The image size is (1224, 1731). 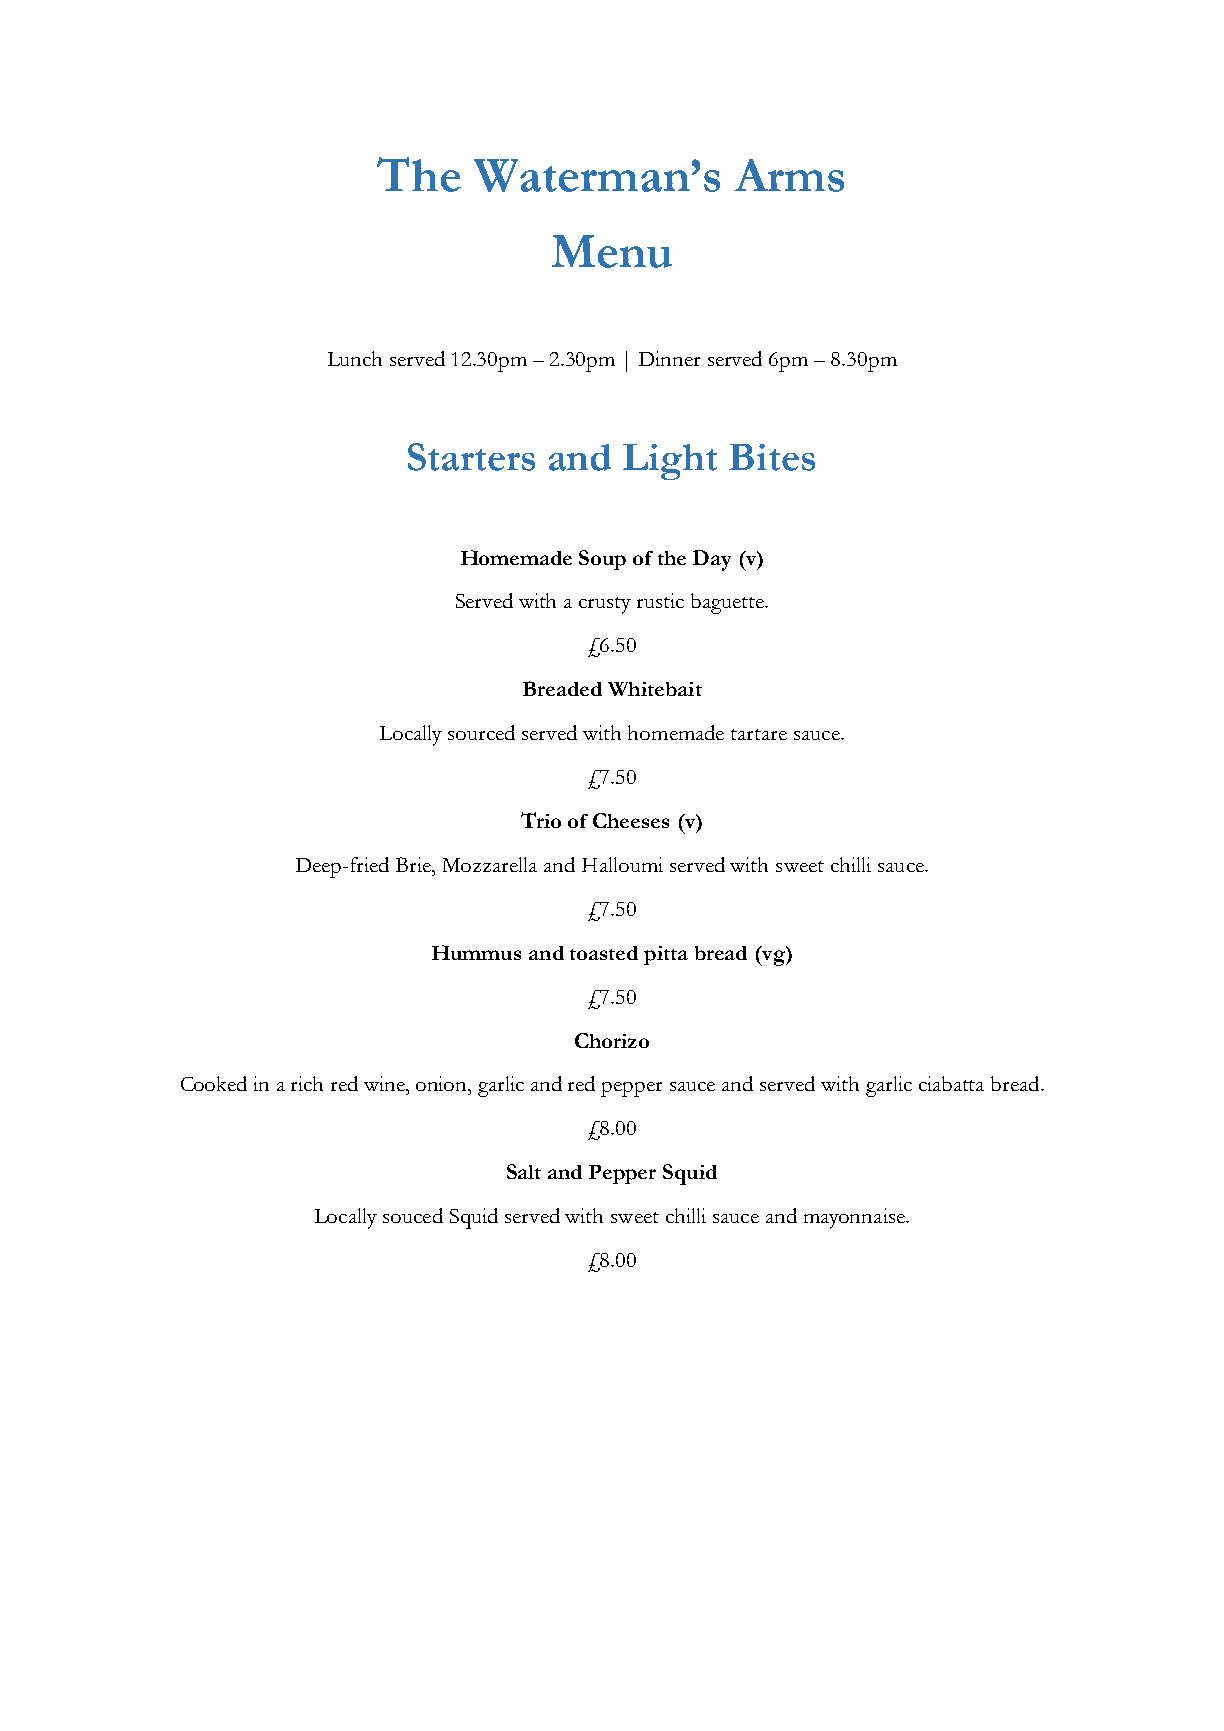 I want to click on Day, so click(x=712, y=560).
